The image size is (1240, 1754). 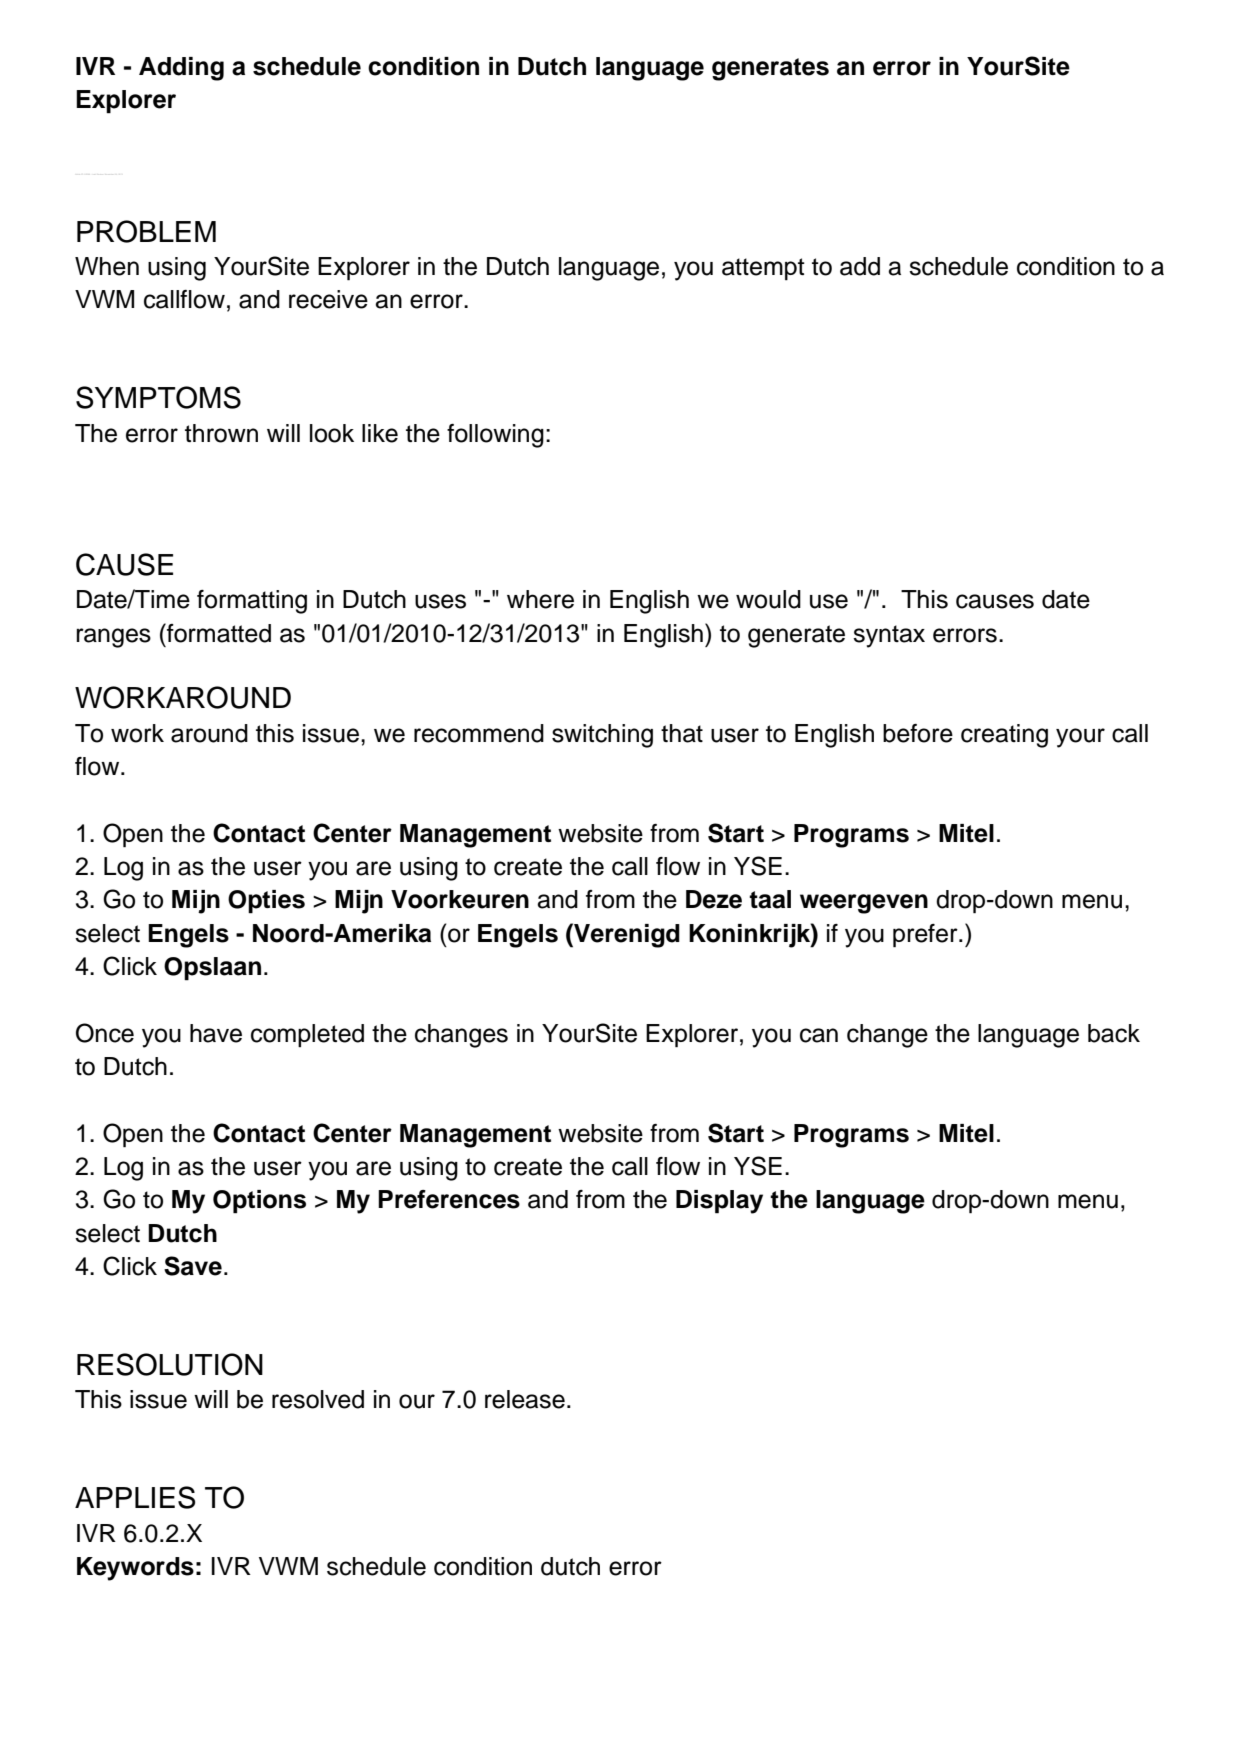 I want to click on APPLIES, so click(x=135, y=1497).
